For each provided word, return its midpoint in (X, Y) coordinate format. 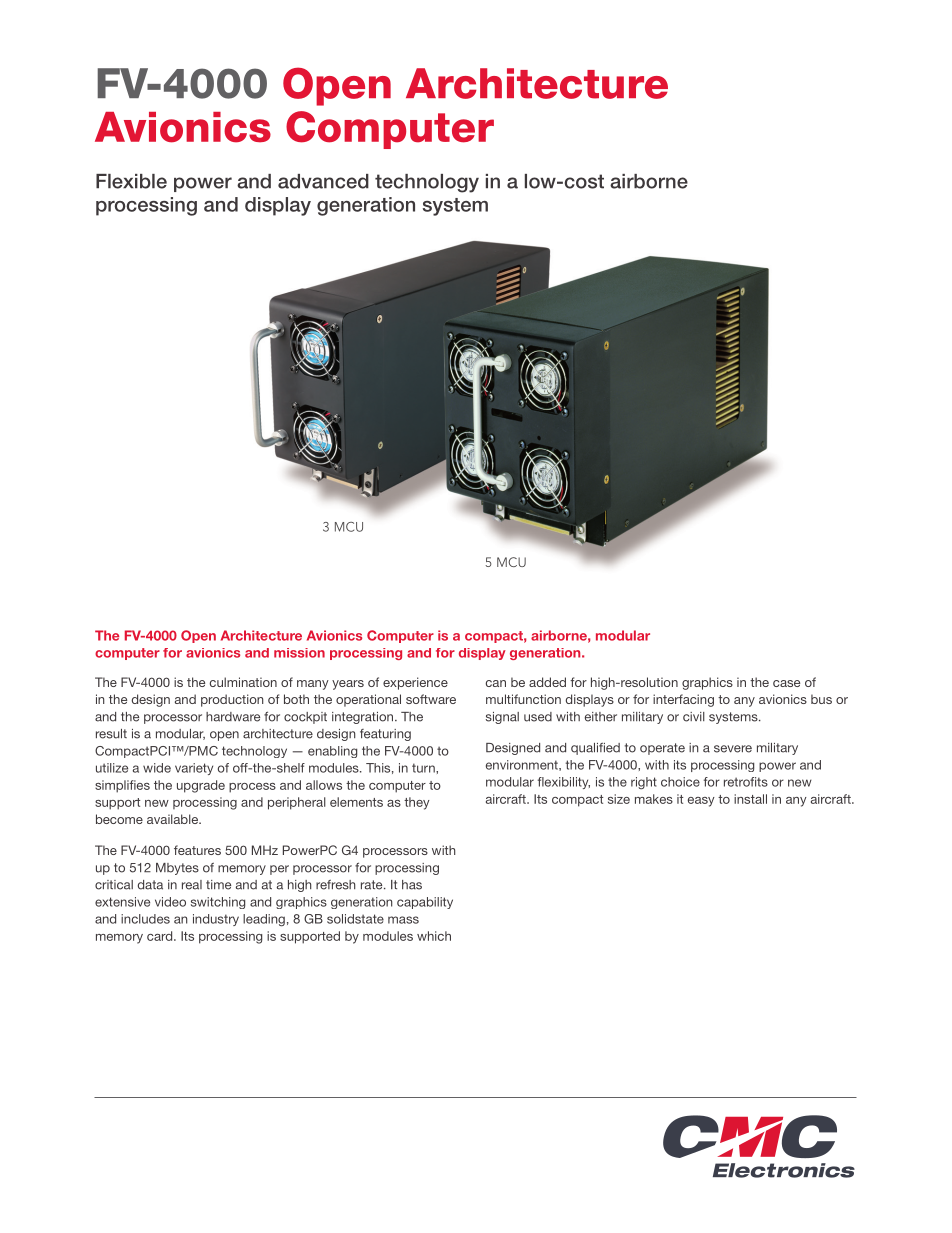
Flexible (131, 181)
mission (299, 653)
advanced (323, 181)
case (786, 683)
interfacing (683, 700)
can (496, 683)
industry (216, 920)
